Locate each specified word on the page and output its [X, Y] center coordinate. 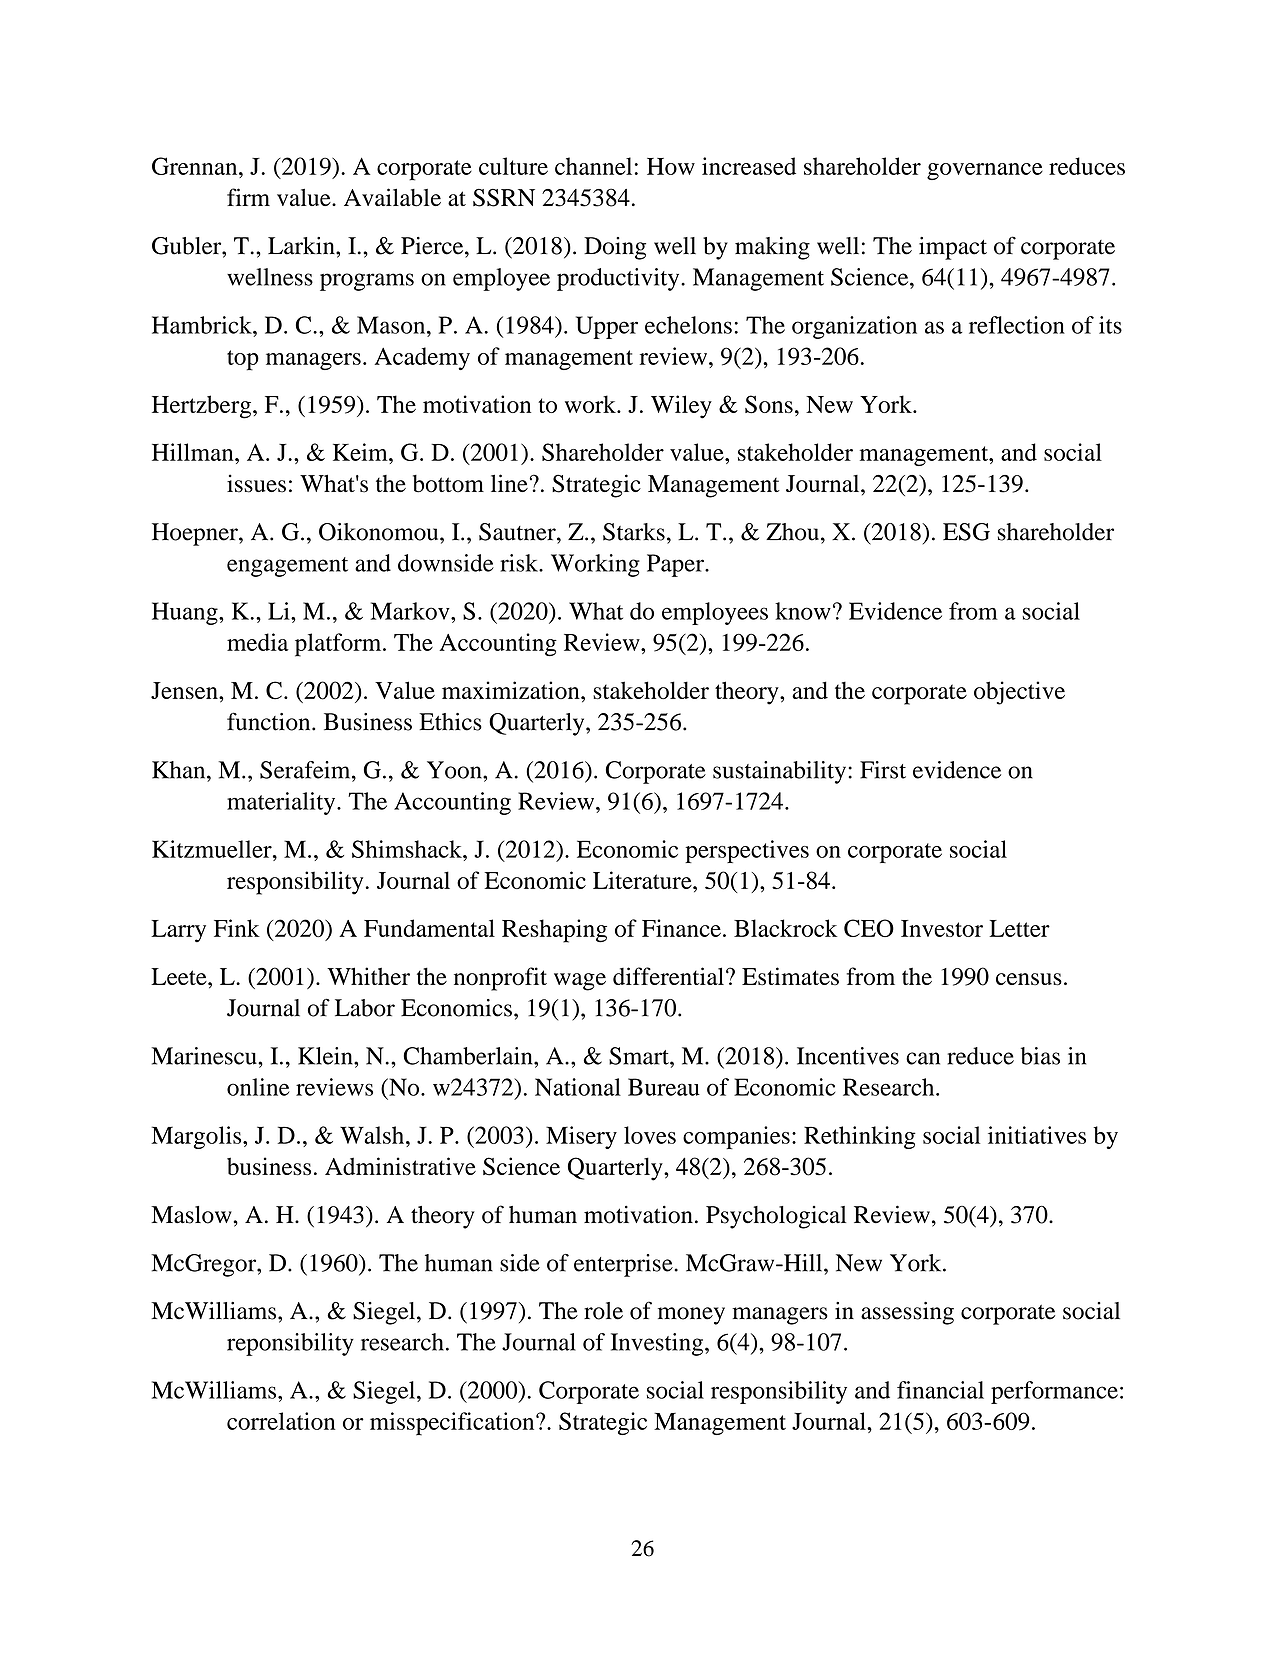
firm [248, 197]
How [671, 166]
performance [1054, 1392]
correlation [281, 1421]
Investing [658, 1344]
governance [985, 171]
